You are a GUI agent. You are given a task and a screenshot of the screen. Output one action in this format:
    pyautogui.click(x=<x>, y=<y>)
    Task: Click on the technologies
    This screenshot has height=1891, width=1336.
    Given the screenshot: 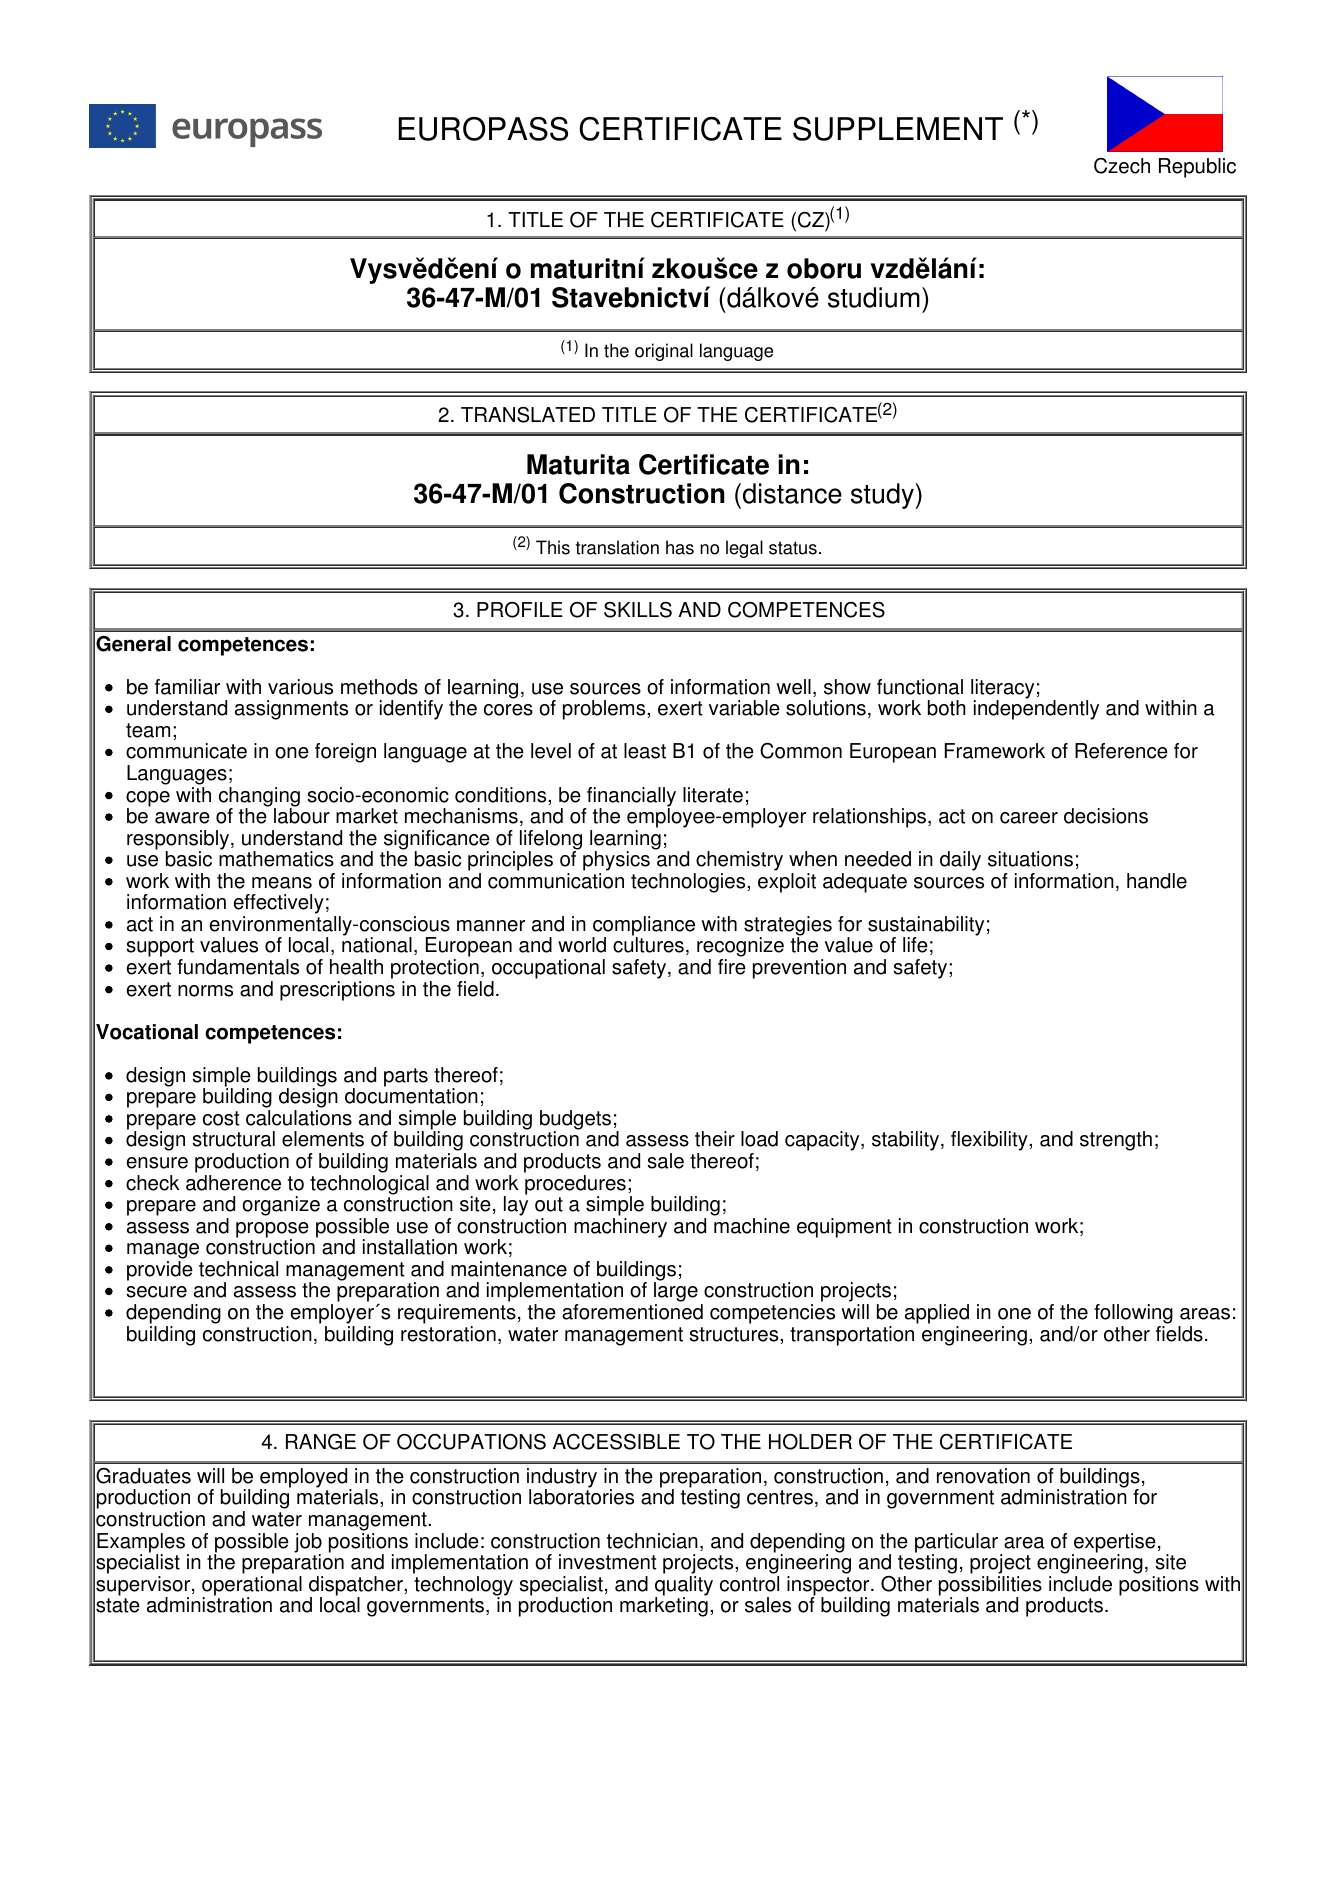 What is the action you would take?
    pyautogui.click(x=689, y=883)
